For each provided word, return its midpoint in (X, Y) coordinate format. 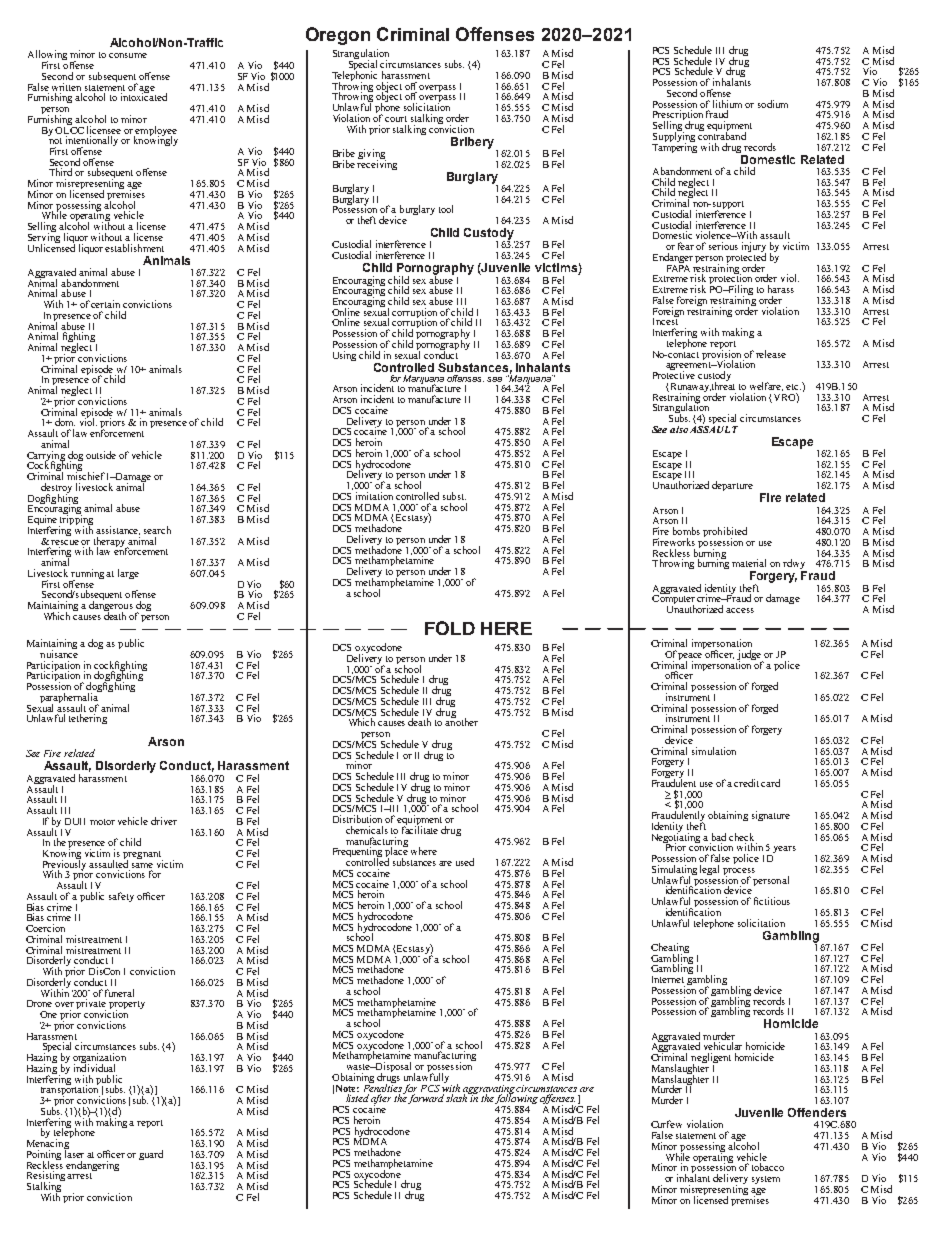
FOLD (450, 628)
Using (344, 356)
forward (426, 1099)
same (142, 865)
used (465, 862)
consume (128, 55)
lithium (727, 104)
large (128, 574)
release (771, 354)
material (749, 563)
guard (151, 1155)
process (739, 873)
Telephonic (354, 76)
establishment (134, 248)
